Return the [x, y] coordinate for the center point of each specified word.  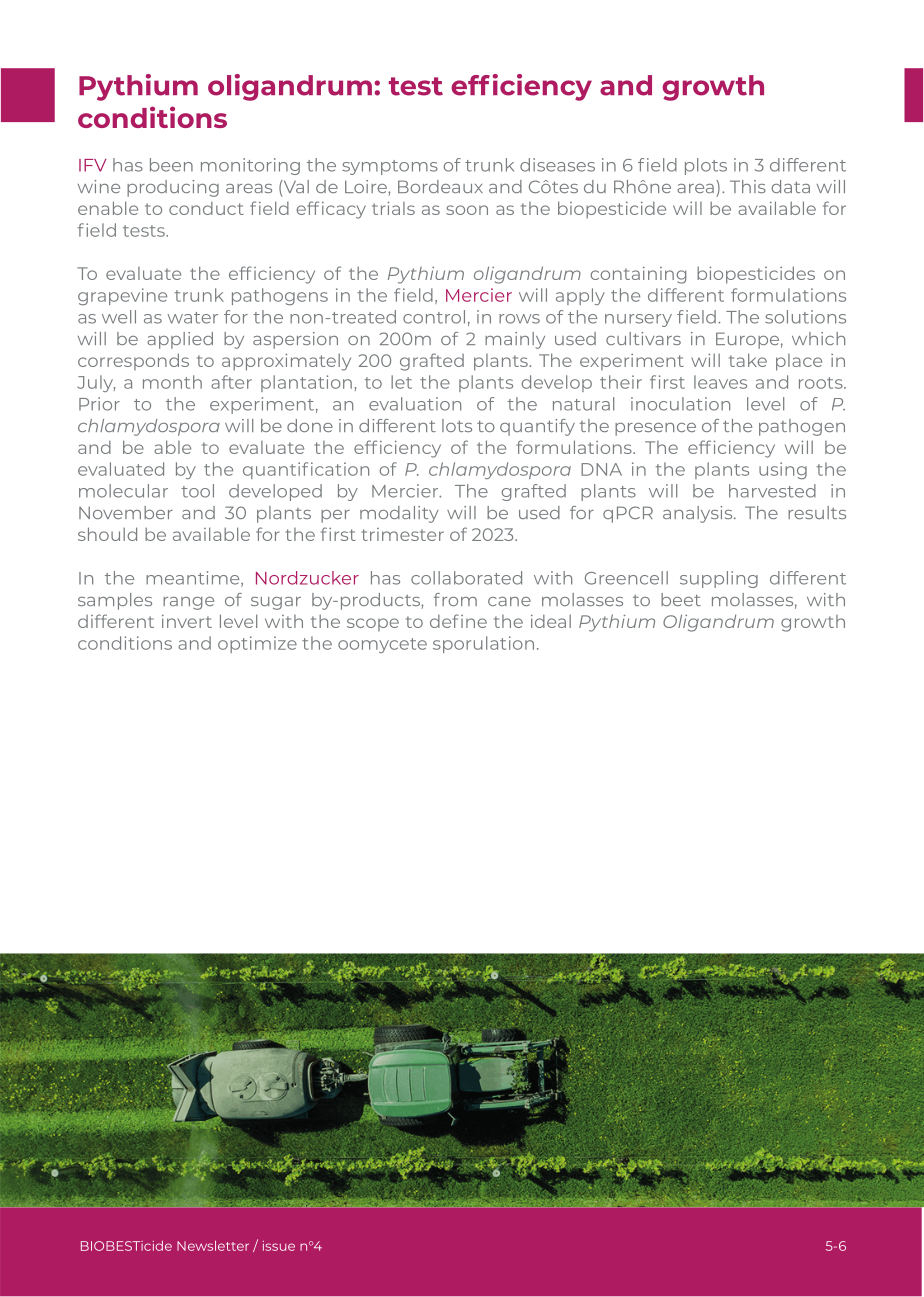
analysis [699, 514]
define [458, 621]
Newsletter [213, 1245]
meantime [194, 579]
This [748, 186]
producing [173, 188]
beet [681, 599]
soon [467, 210]
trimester [402, 534]
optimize [257, 644]
